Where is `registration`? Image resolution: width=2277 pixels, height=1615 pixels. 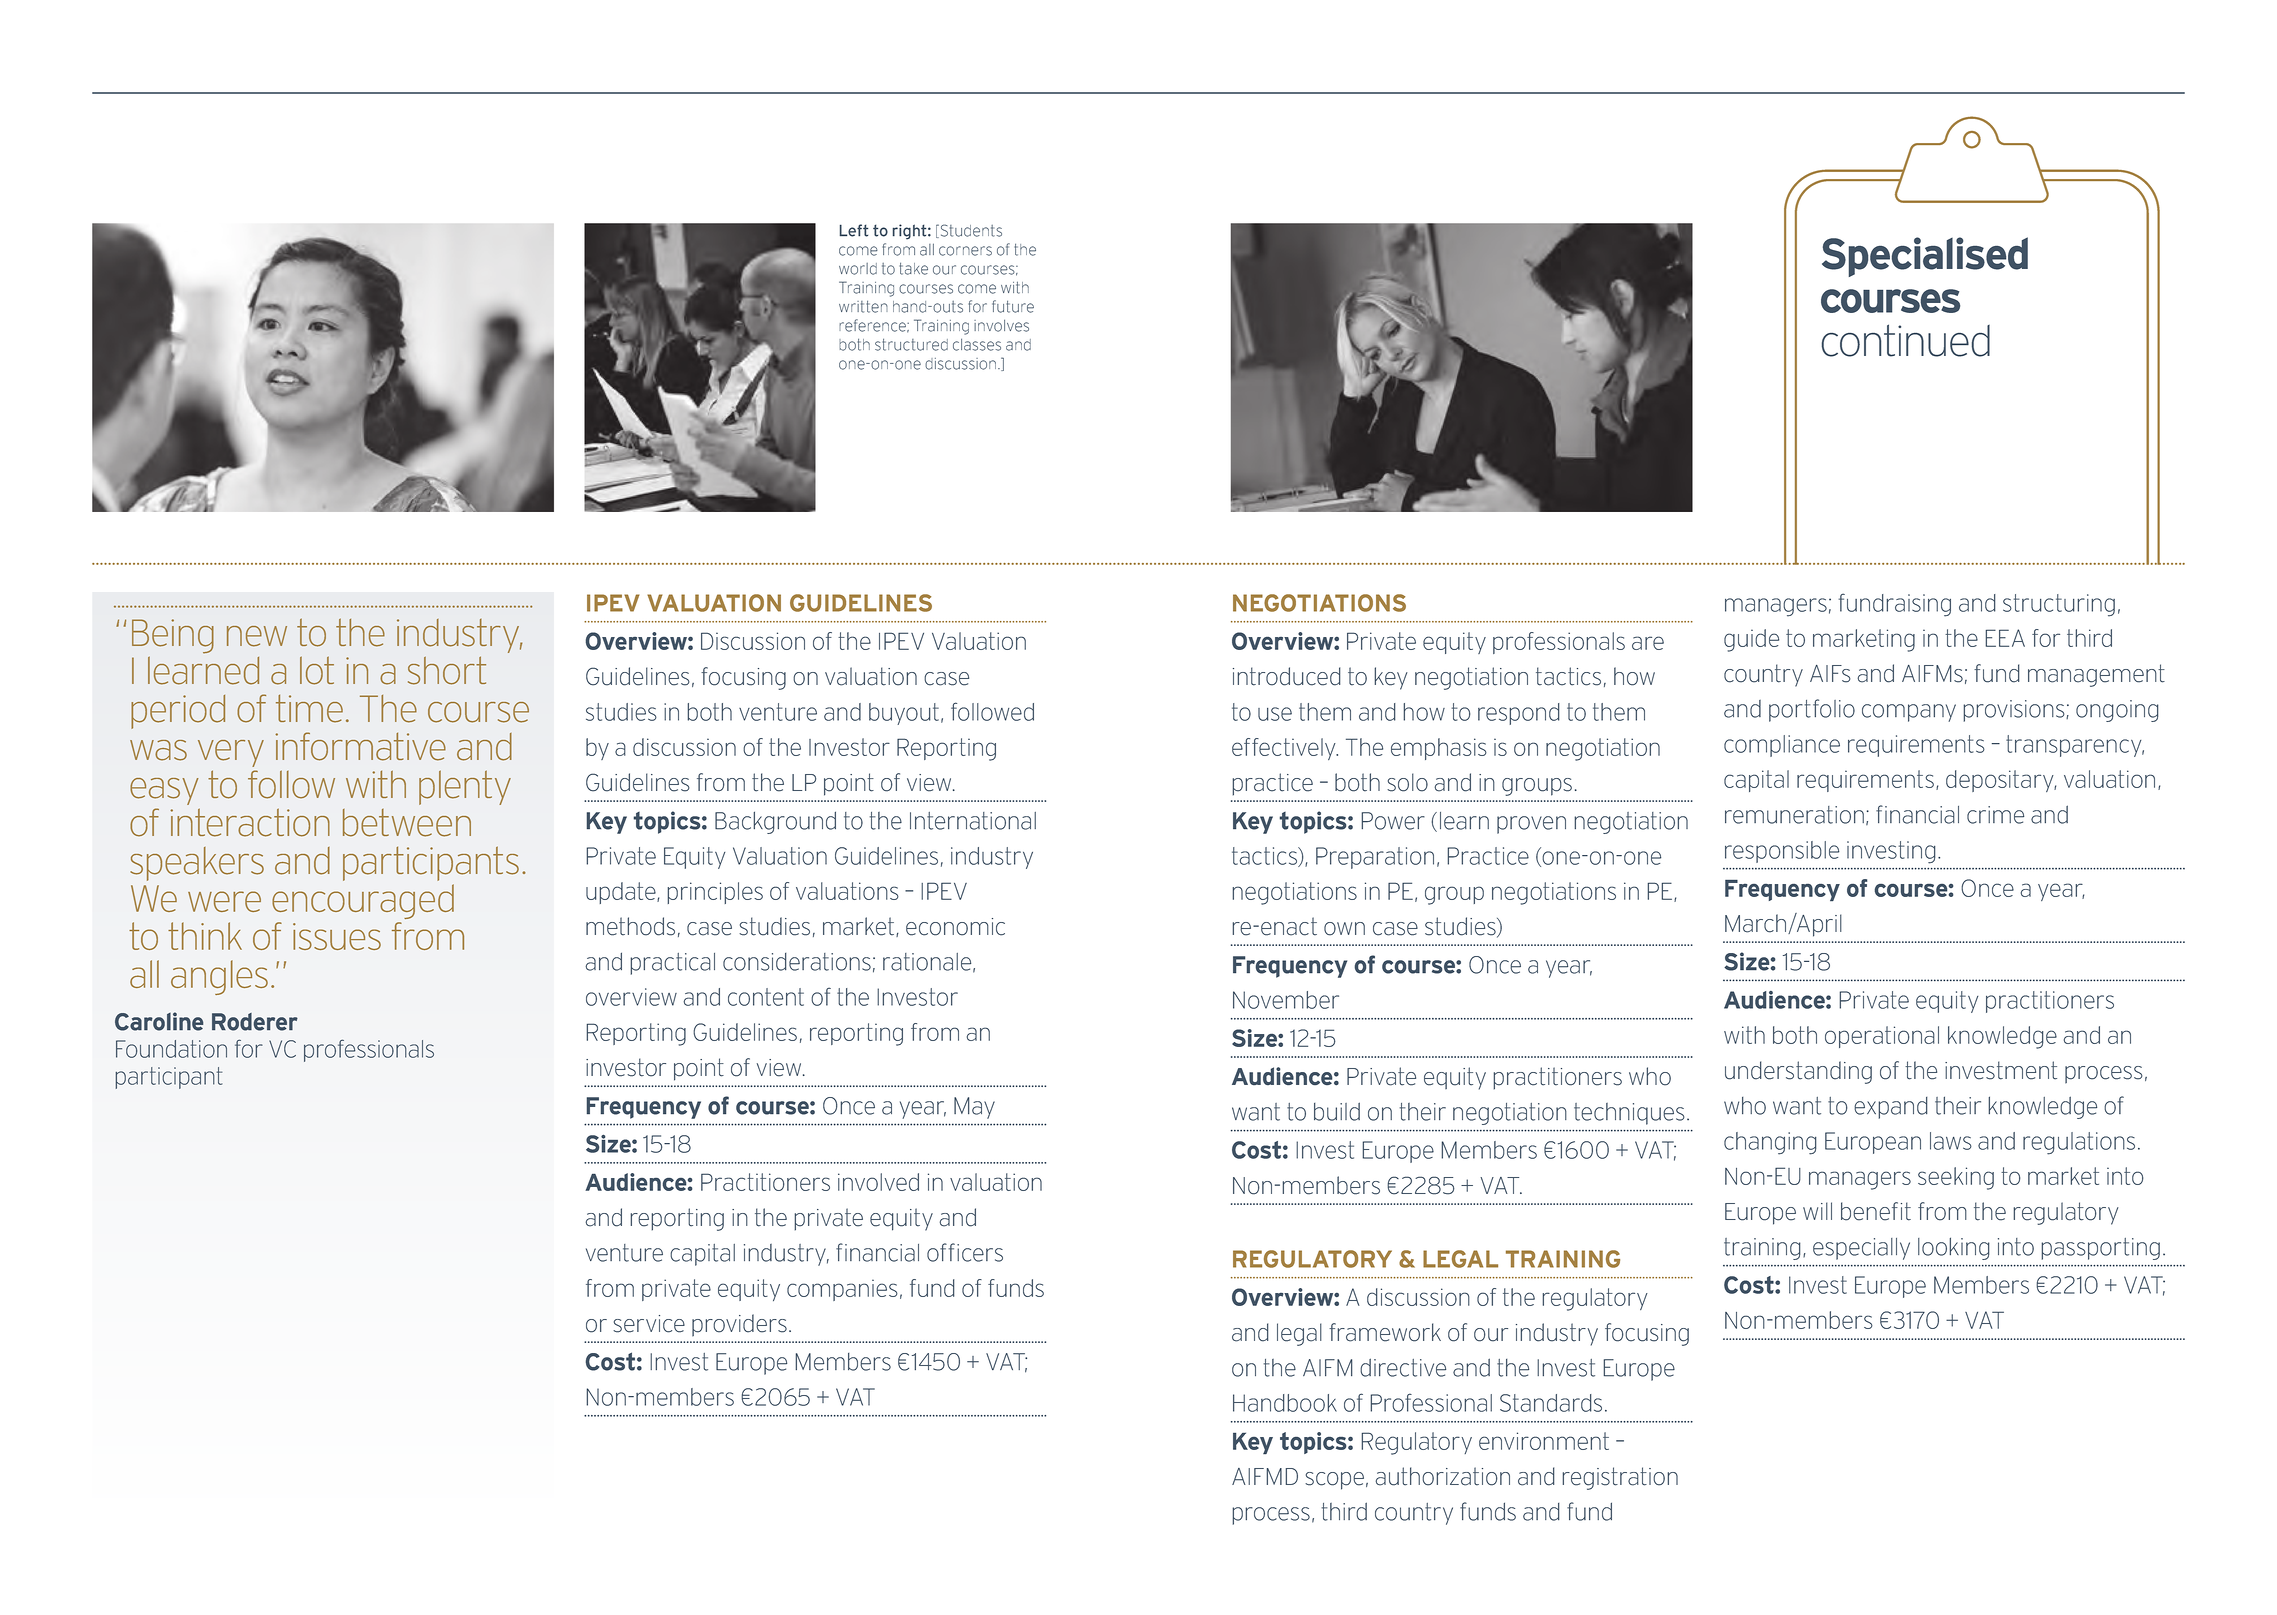
registration is located at coordinates (1620, 1478).
